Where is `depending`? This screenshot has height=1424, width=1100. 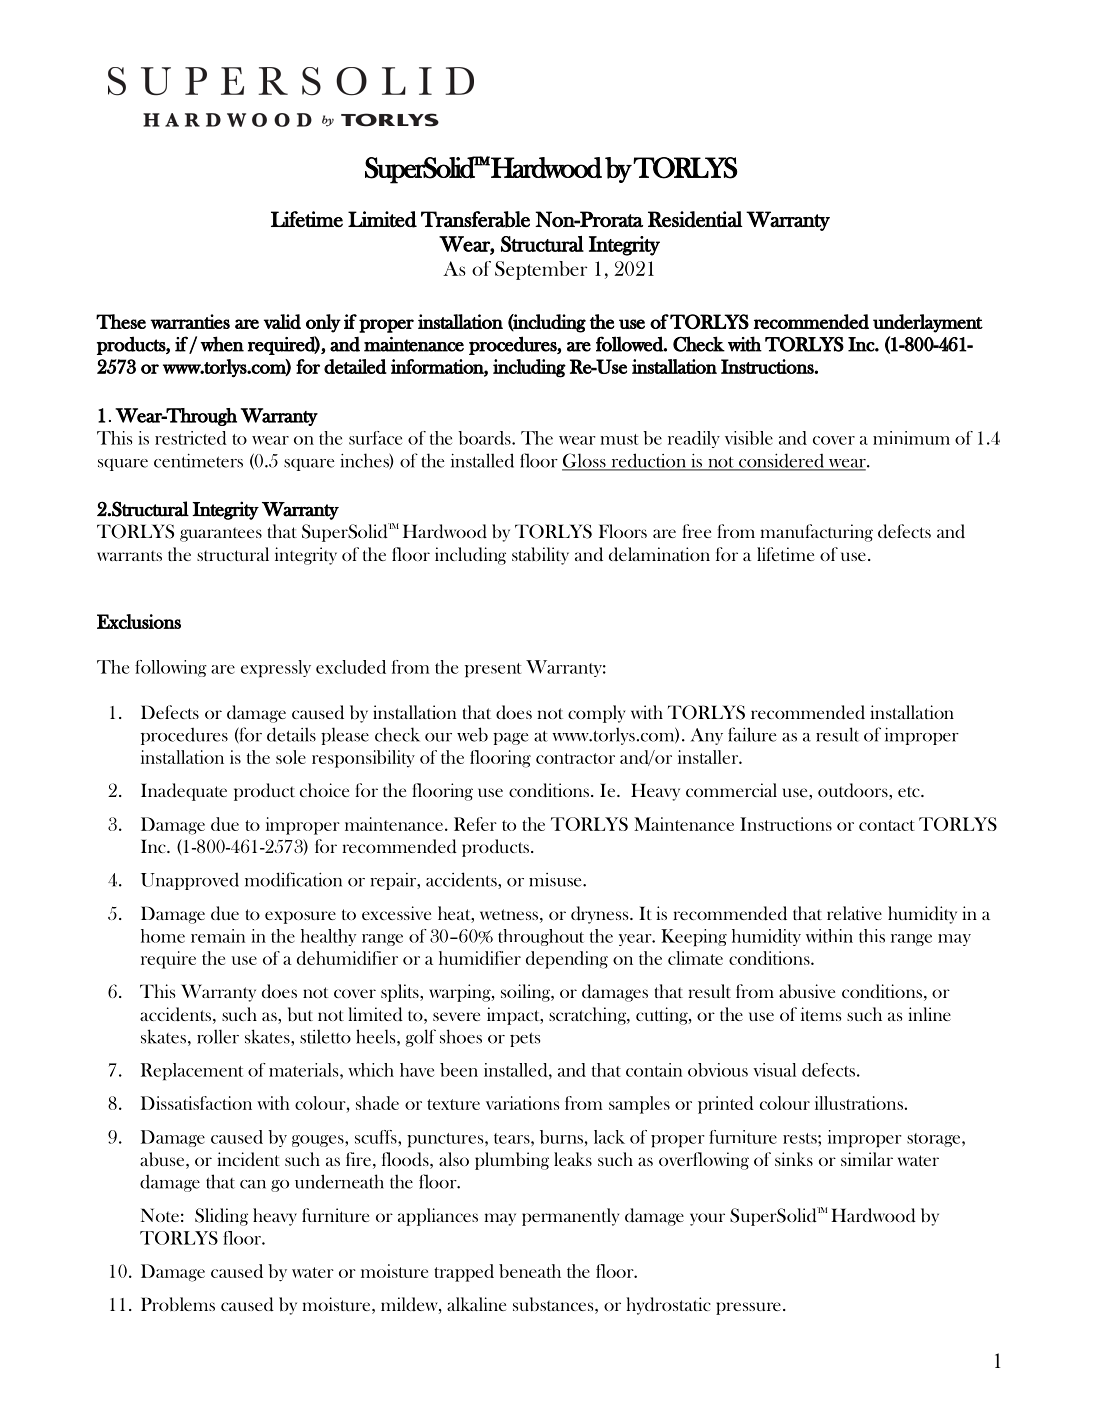 depending is located at coordinates (567, 960).
